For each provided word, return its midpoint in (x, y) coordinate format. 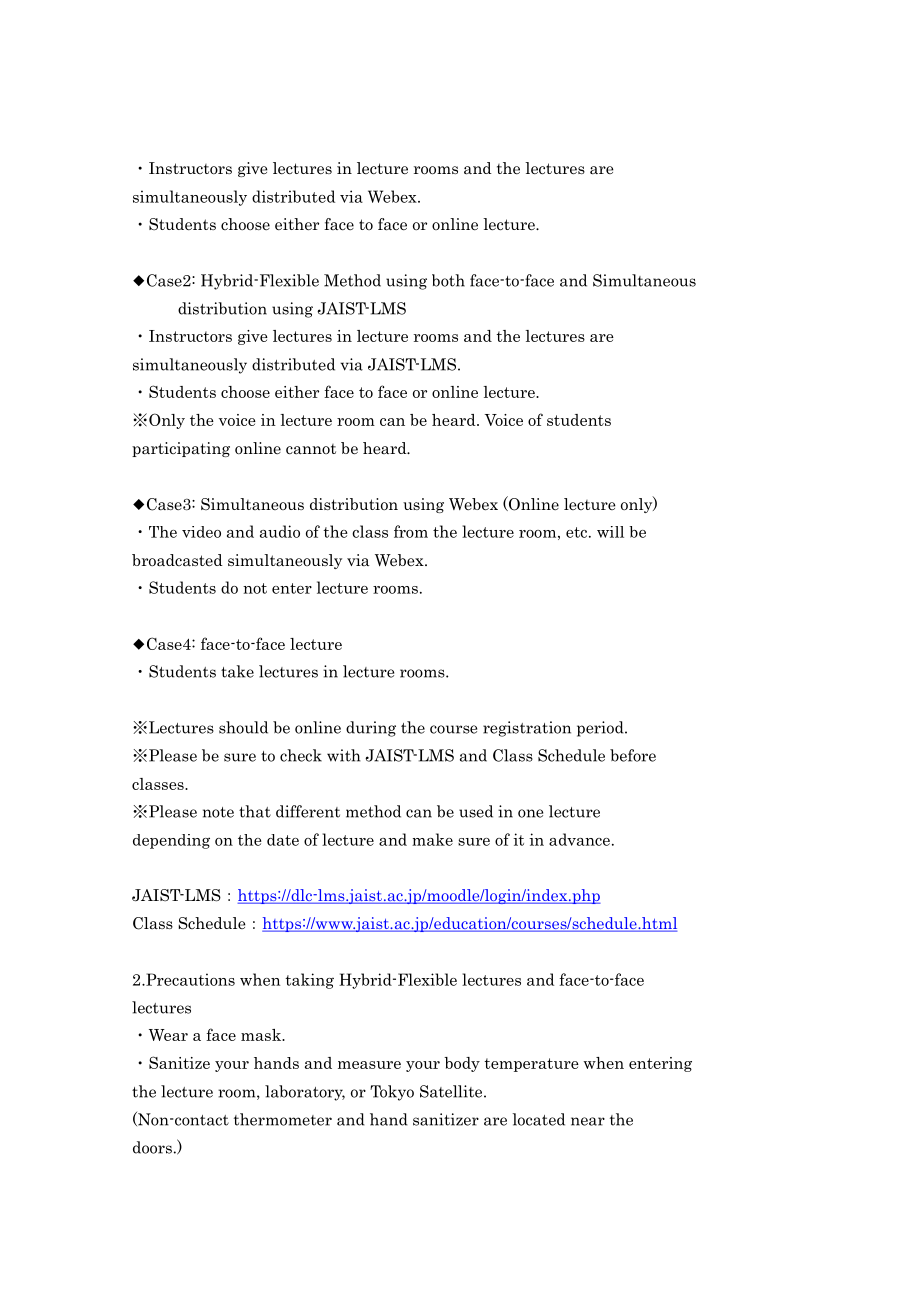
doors (152, 1147)
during (371, 729)
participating (181, 449)
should (243, 727)
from (411, 531)
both (448, 280)
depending (171, 841)
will (610, 532)
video (201, 532)
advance (579, 839)
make (432, 839)
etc (578, 532)
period (601, 729)
